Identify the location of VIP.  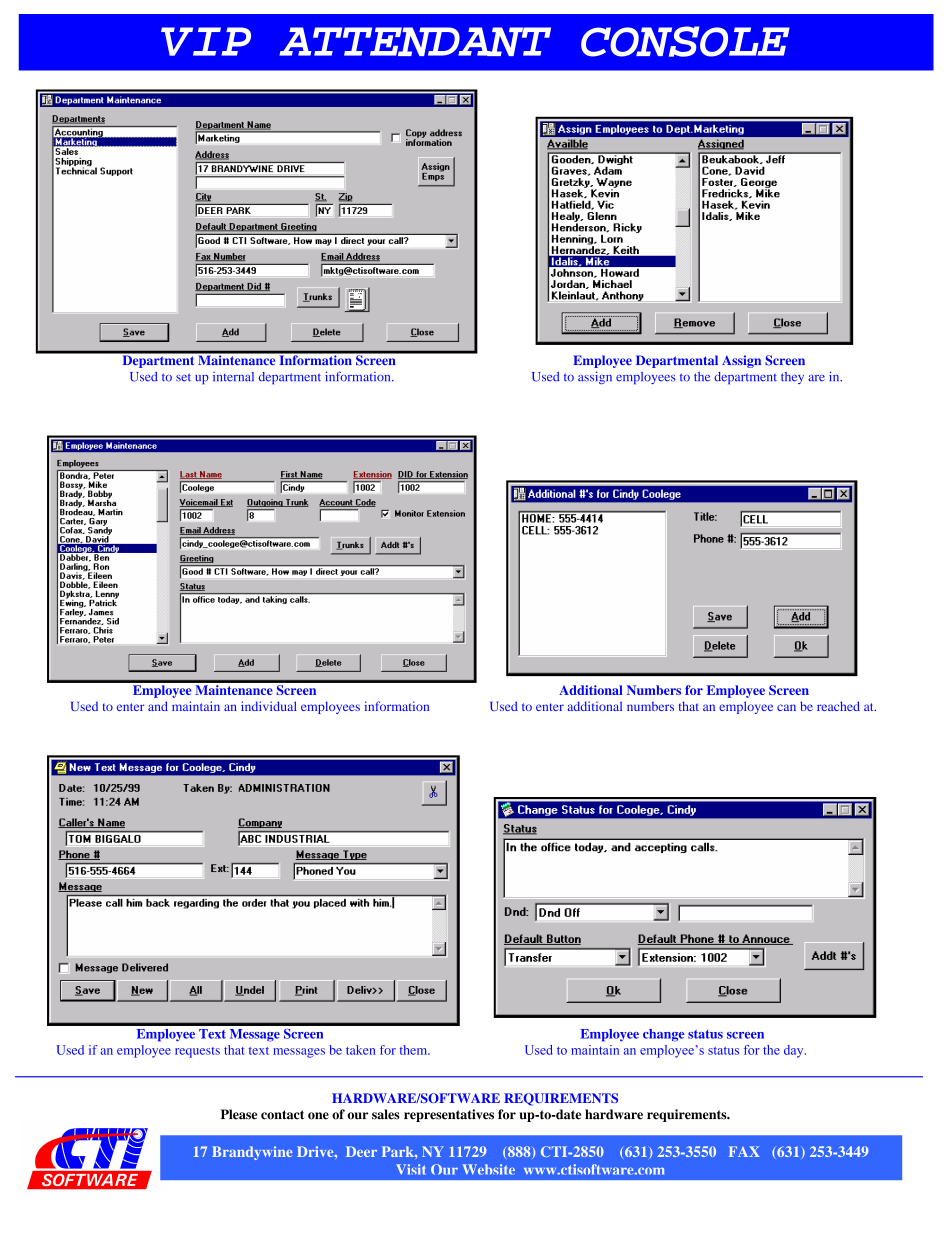
(206, 41).
